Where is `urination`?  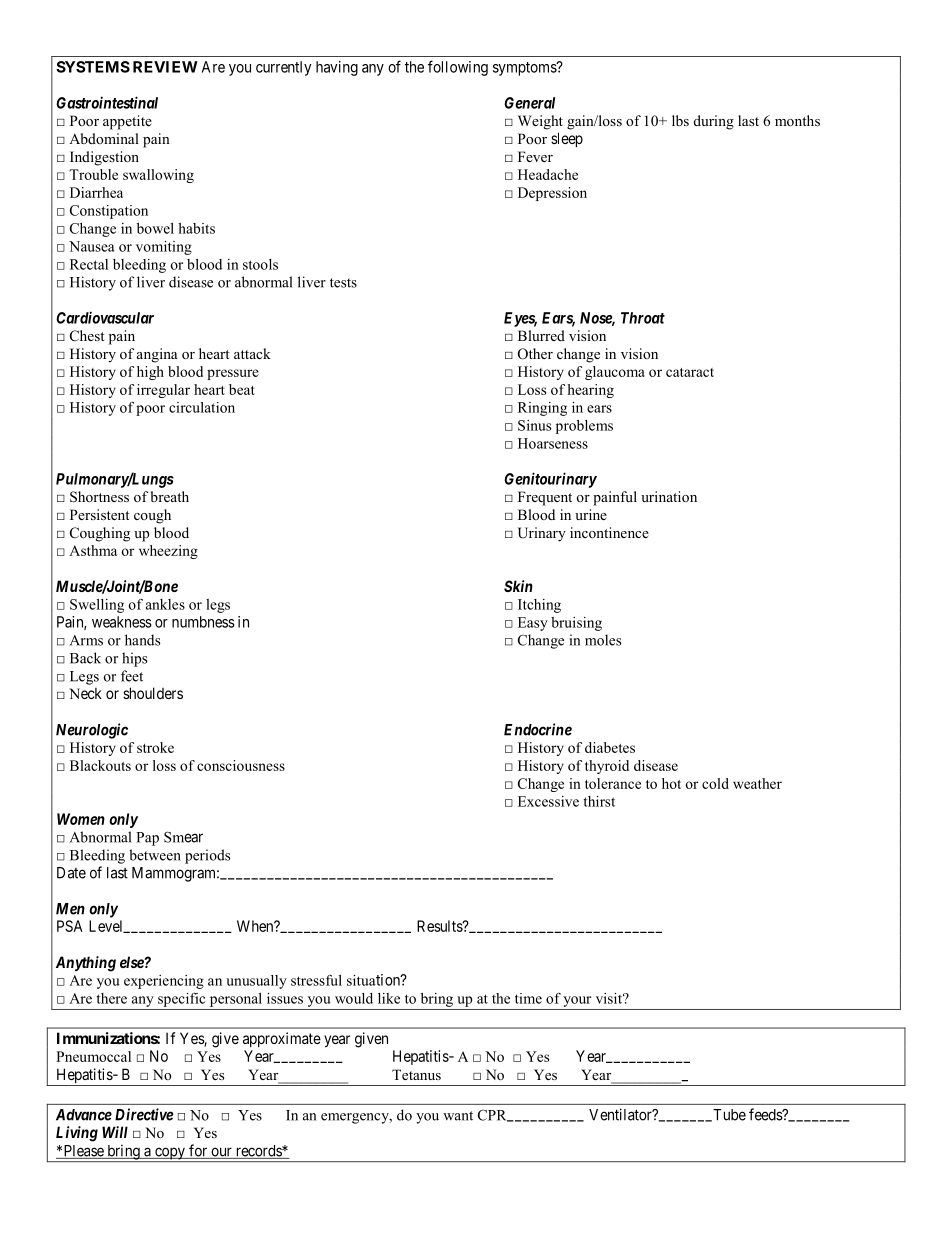
urination is located at coordinates (669, 496).
